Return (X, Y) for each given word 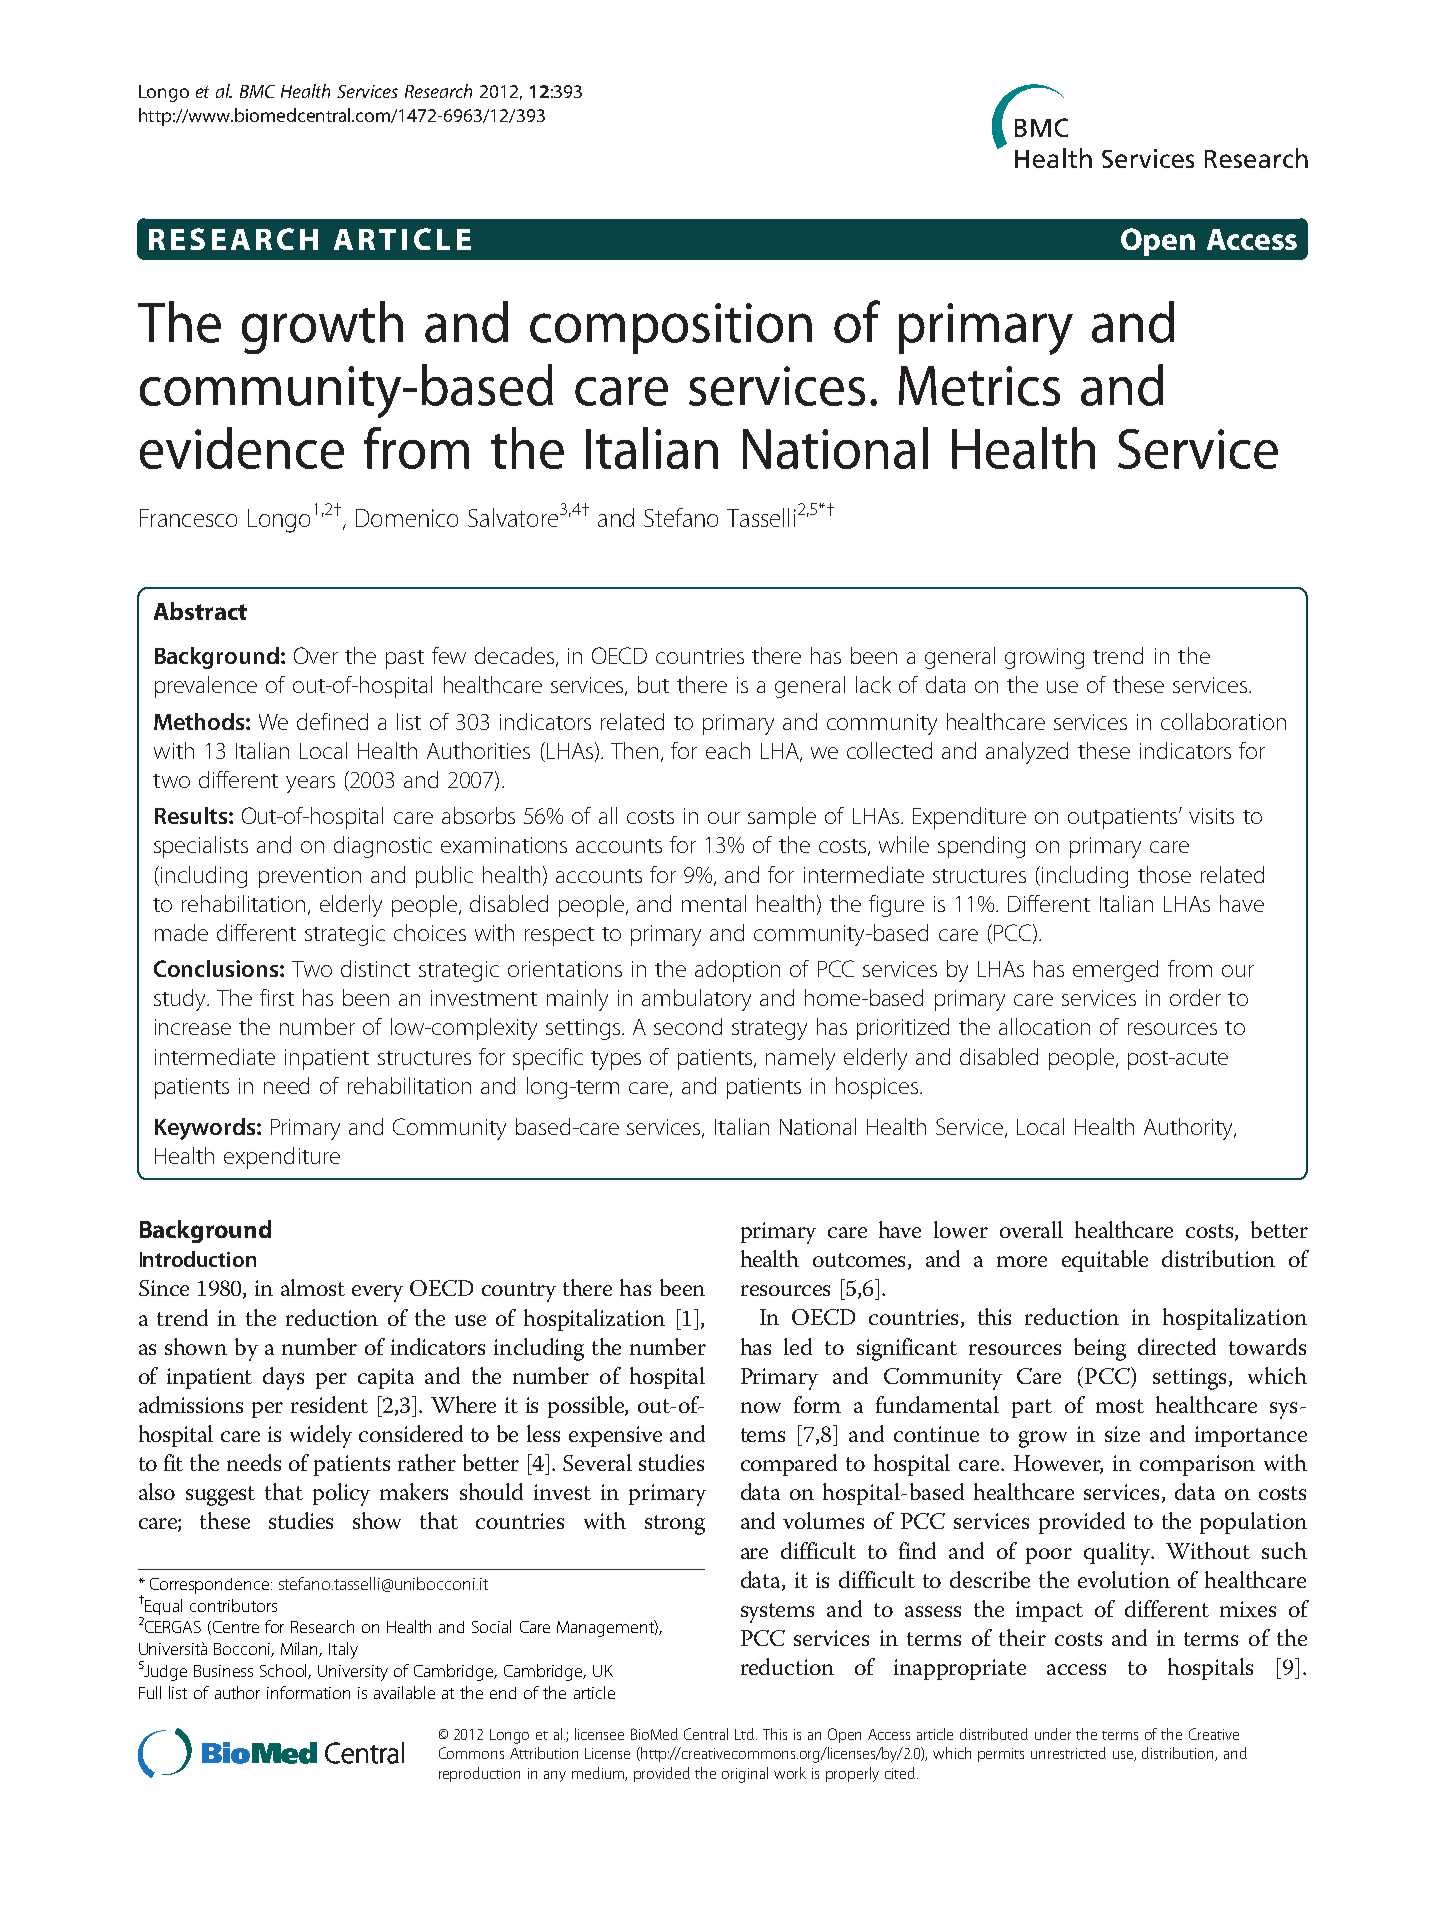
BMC (257, 91)
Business (223, 1671)
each (728, 750)
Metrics (979, 386)
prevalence (206, 687)
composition (671, 328)
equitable (1105, 1261)
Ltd (746, 1734)
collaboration (1223, 721)
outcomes (859, 1260)
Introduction (198, 1259)
